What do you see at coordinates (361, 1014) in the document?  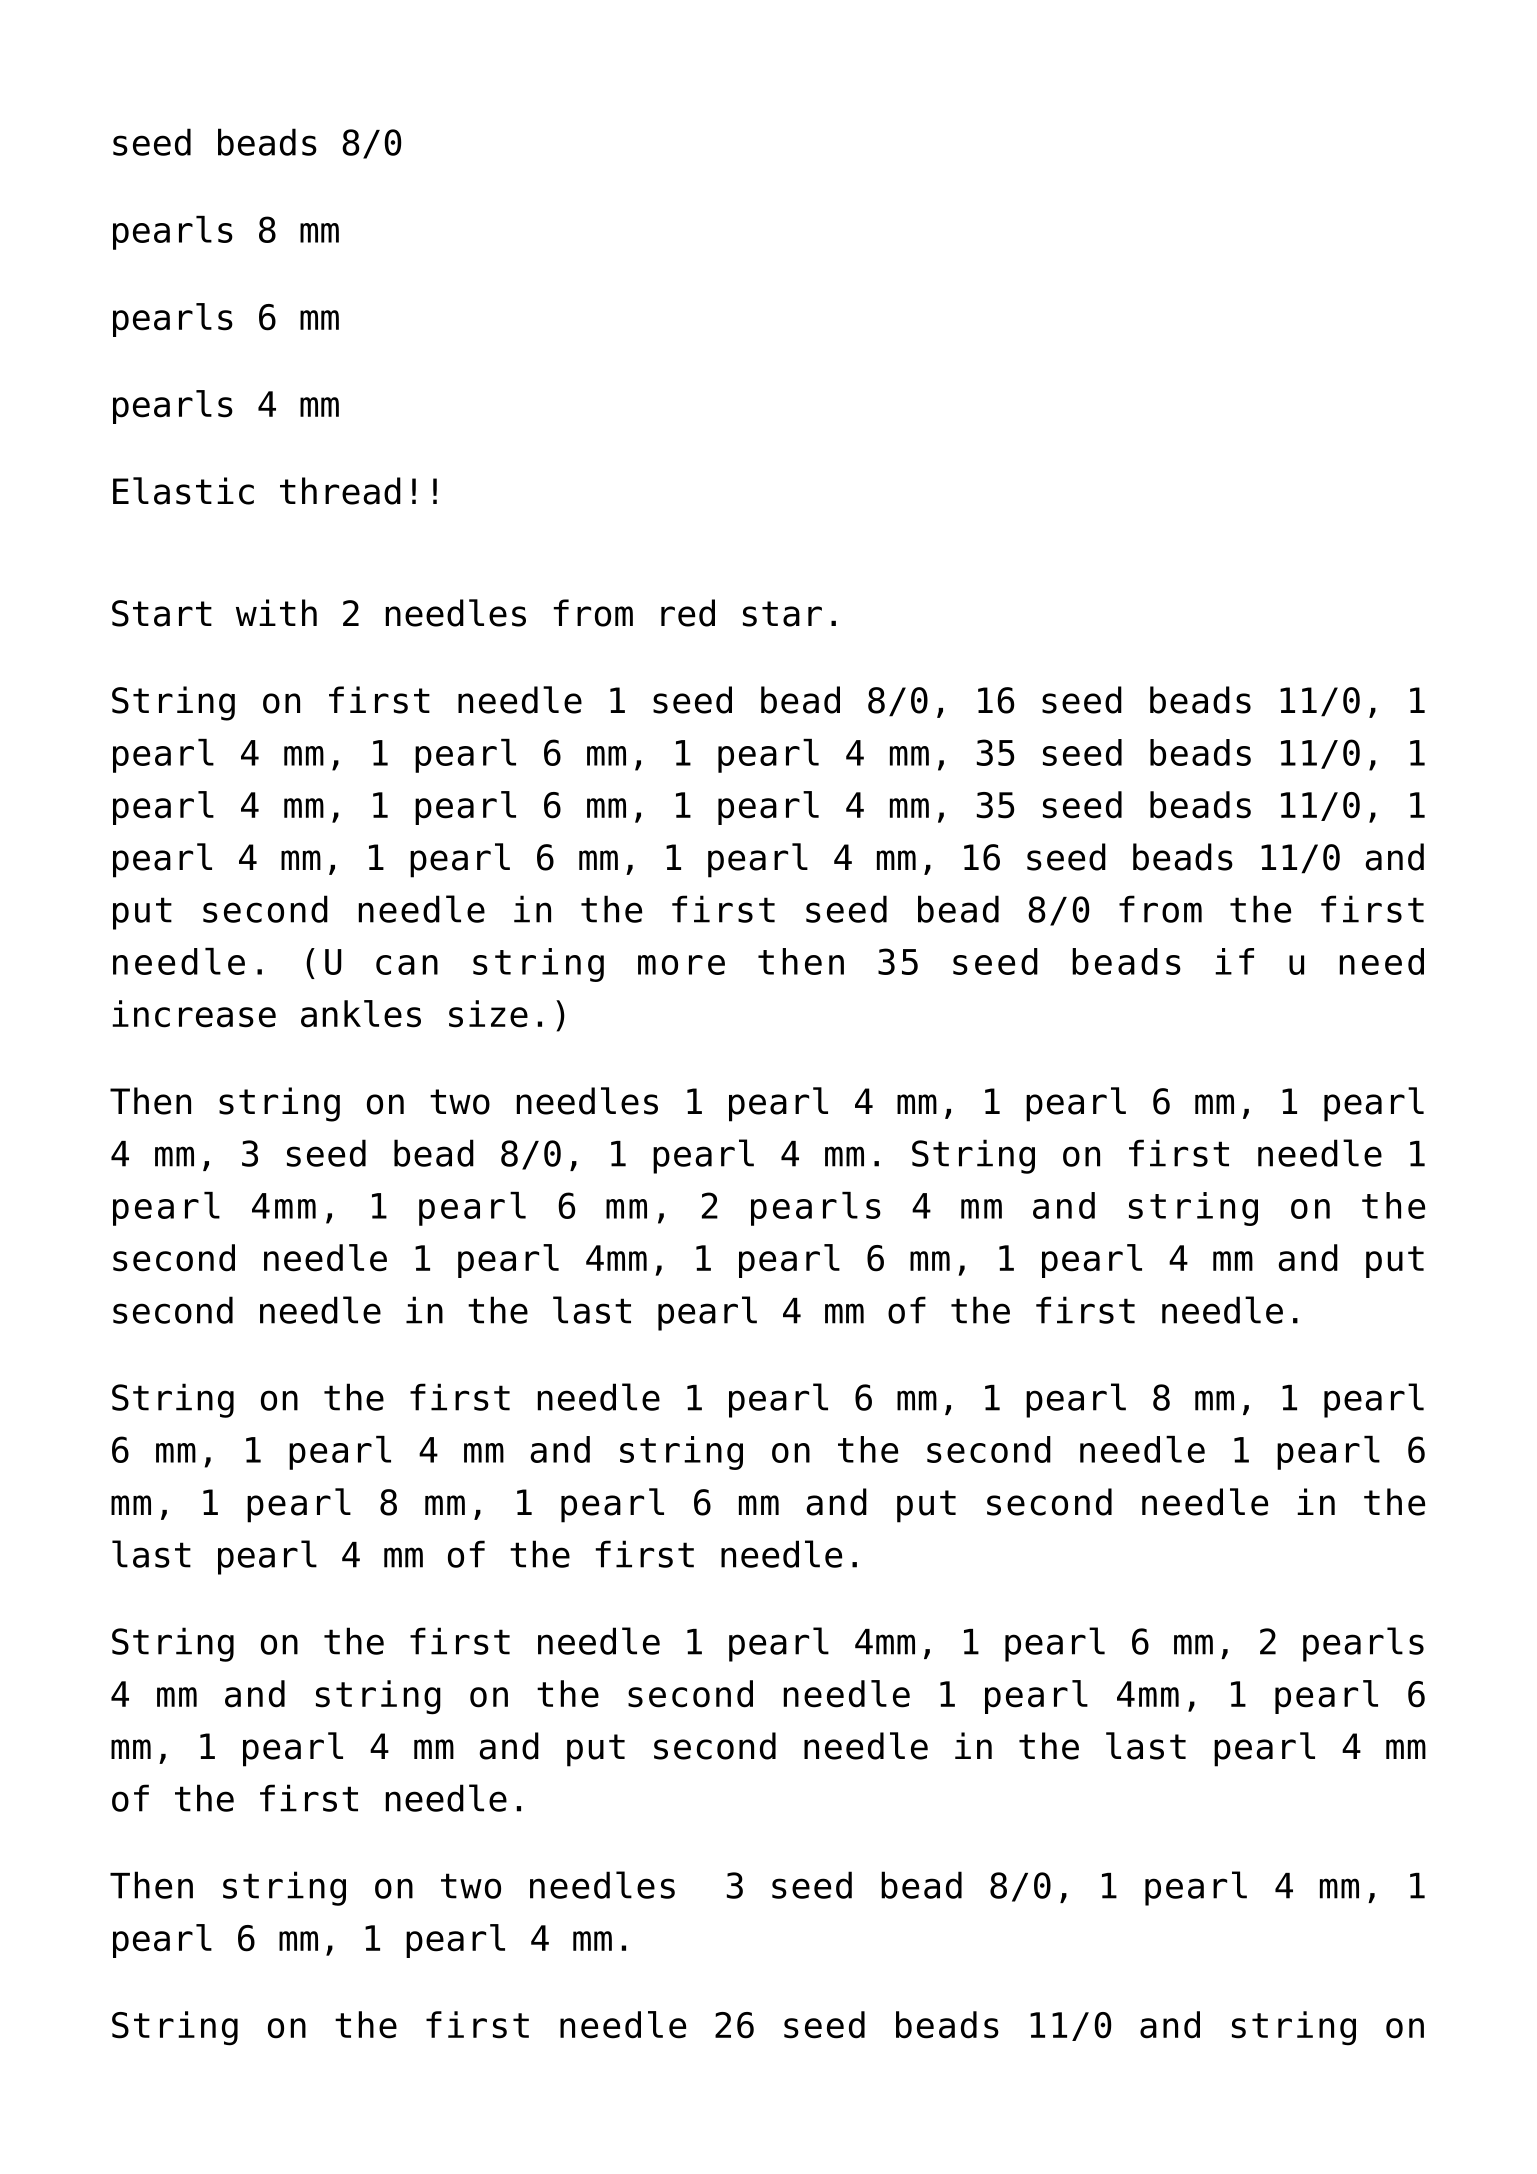 I see `ankles` at bounding box center [361, 1014].
